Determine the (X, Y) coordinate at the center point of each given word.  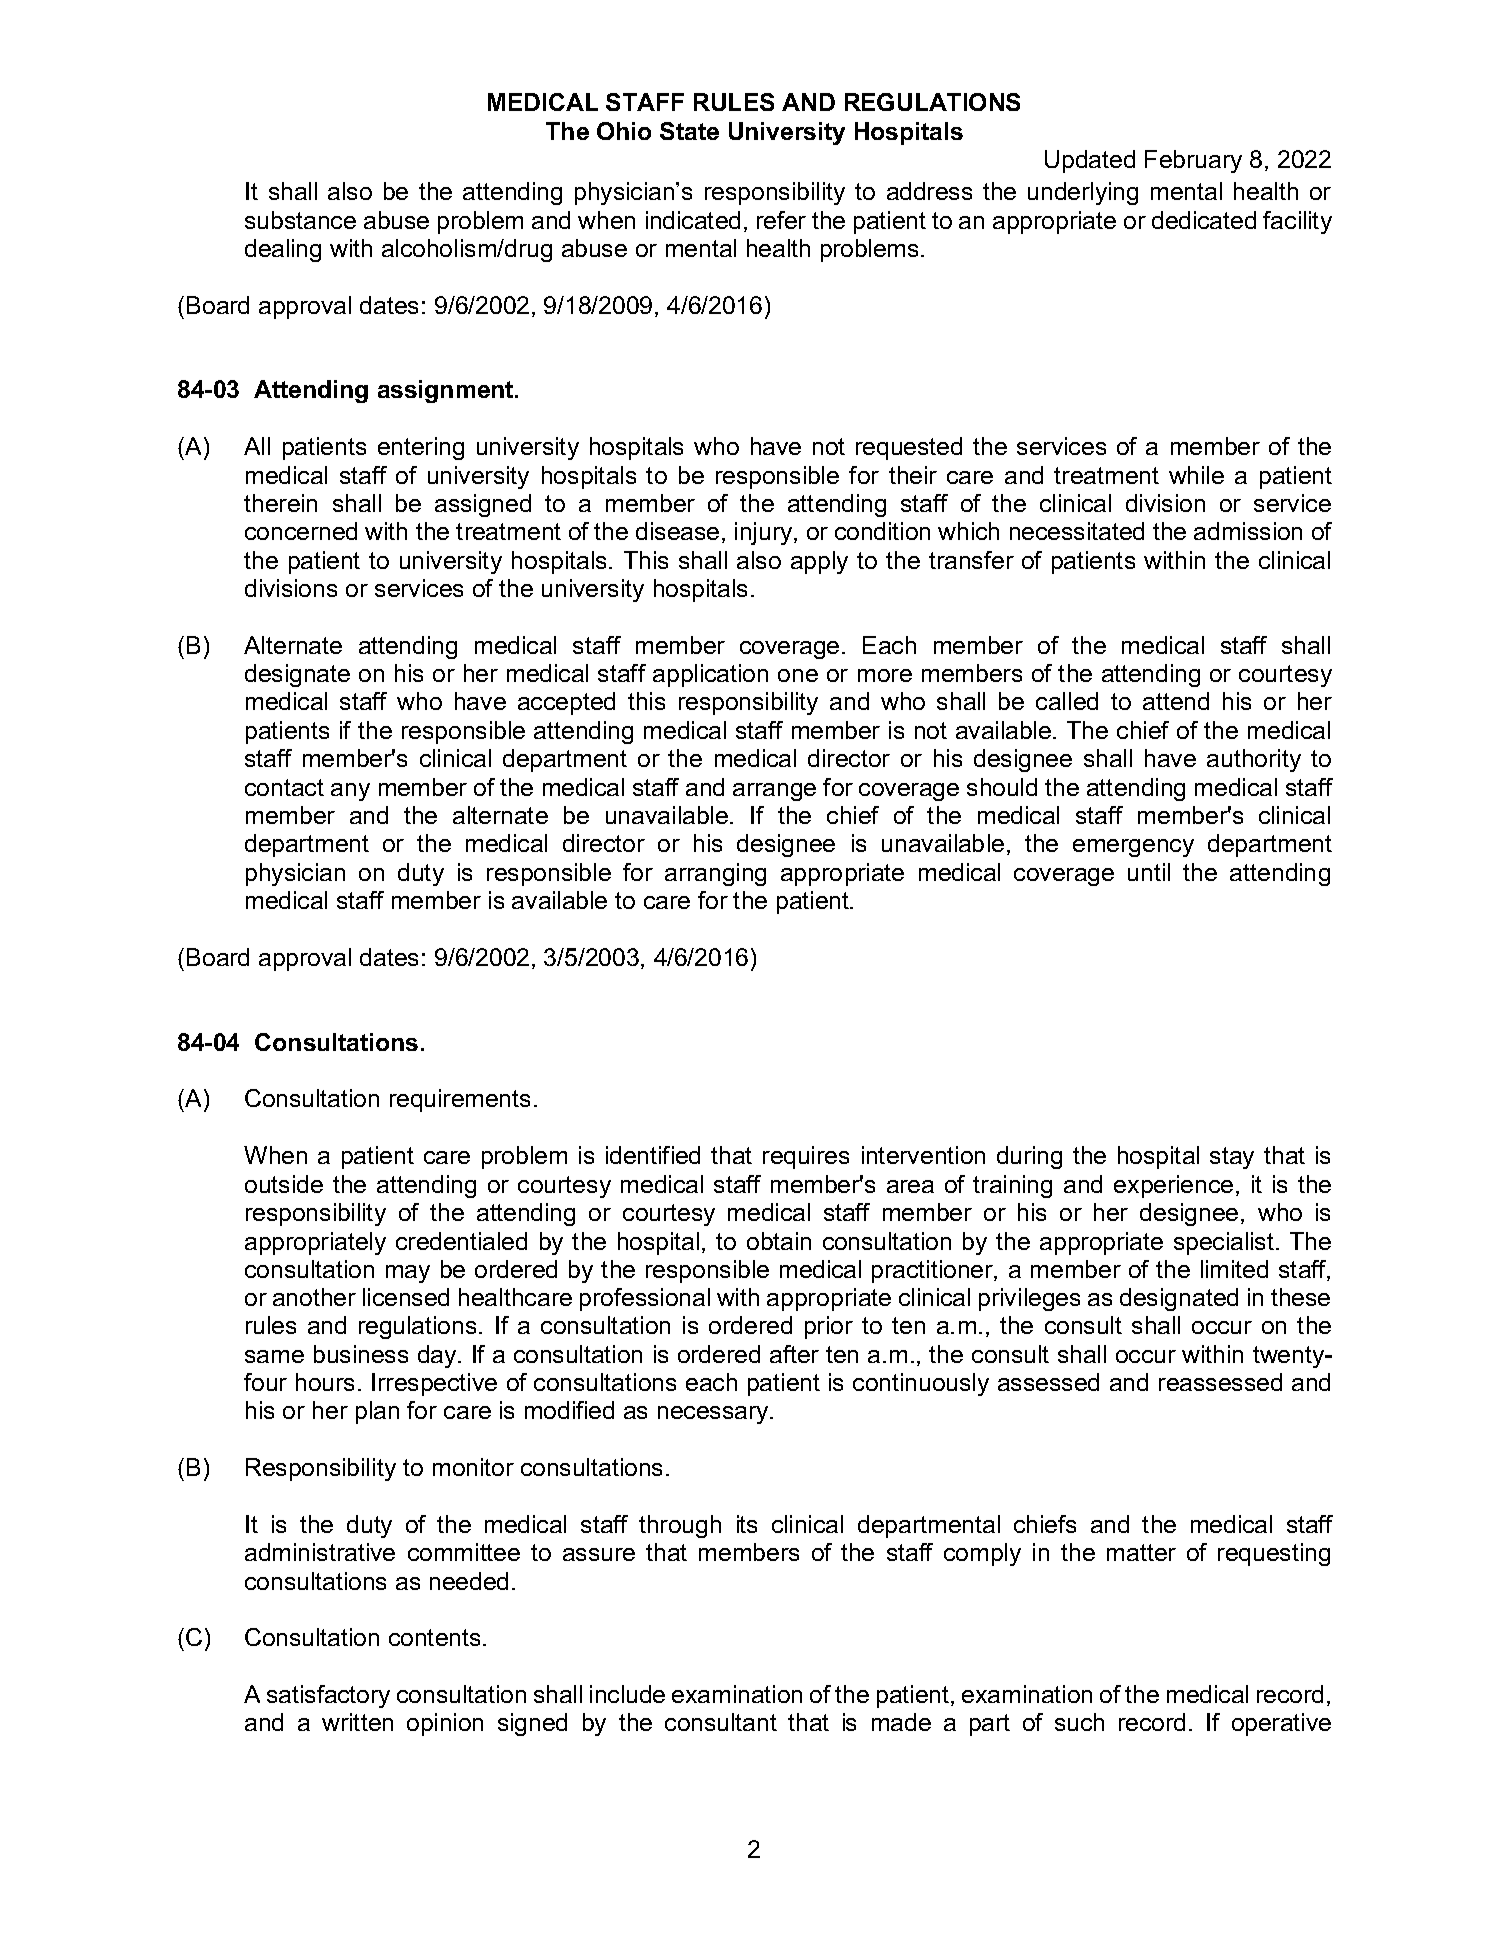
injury (765, 533)
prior (829, 1327)
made (901, 1722)
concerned (301, 531)
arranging (715, 874)
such (1079, 1722)
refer (781, 220)
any (350, 792)
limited (1234, 1269)
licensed (406, 1297)
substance (300, 220)
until (1149, 872)
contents (434, 1637)
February (1193, 161)
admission (1248, 531)
